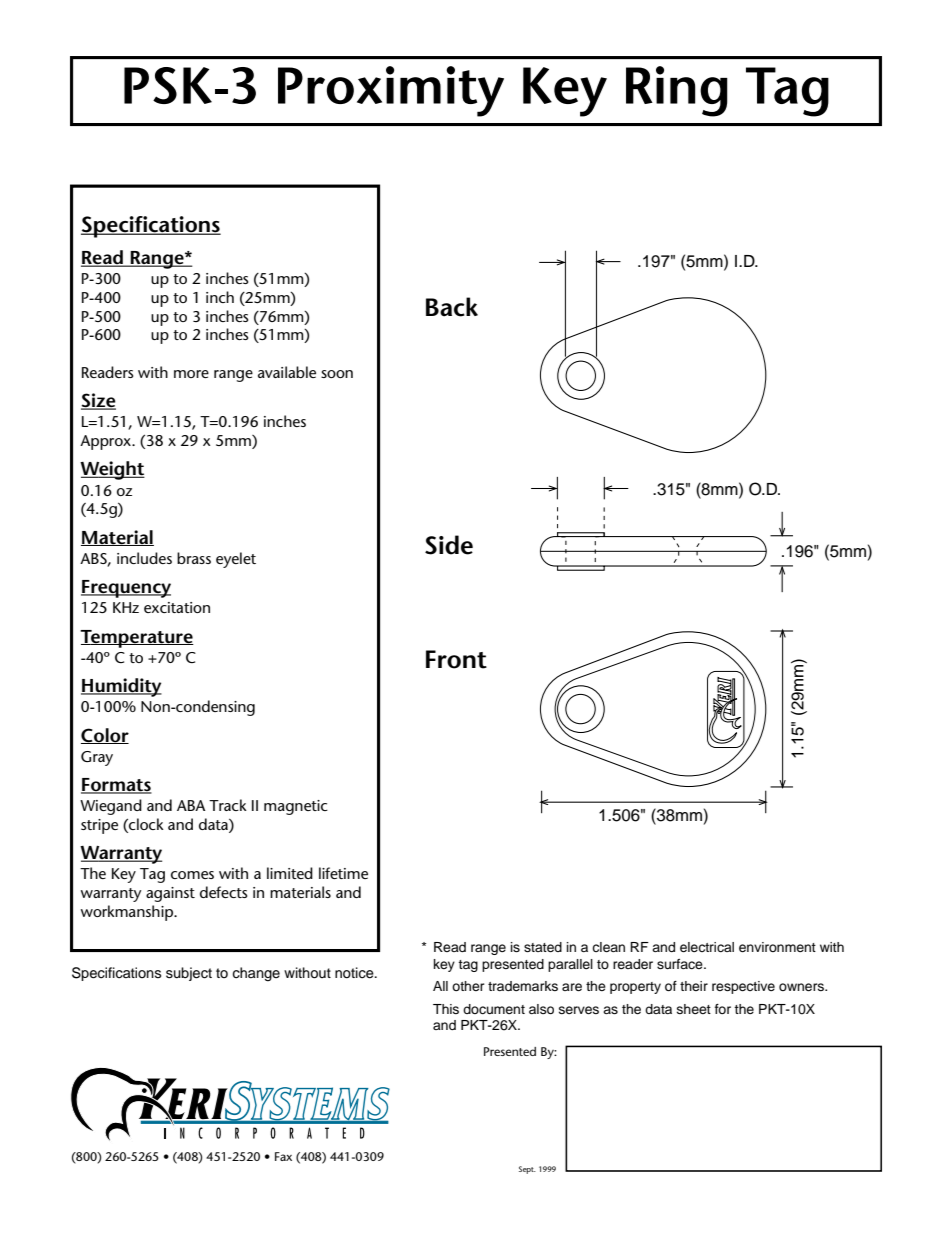 This document has width=952, height=1233. What do you see at coordinates (449, 545) in the document?
I see `Side` at bounding box center [449, 545].
